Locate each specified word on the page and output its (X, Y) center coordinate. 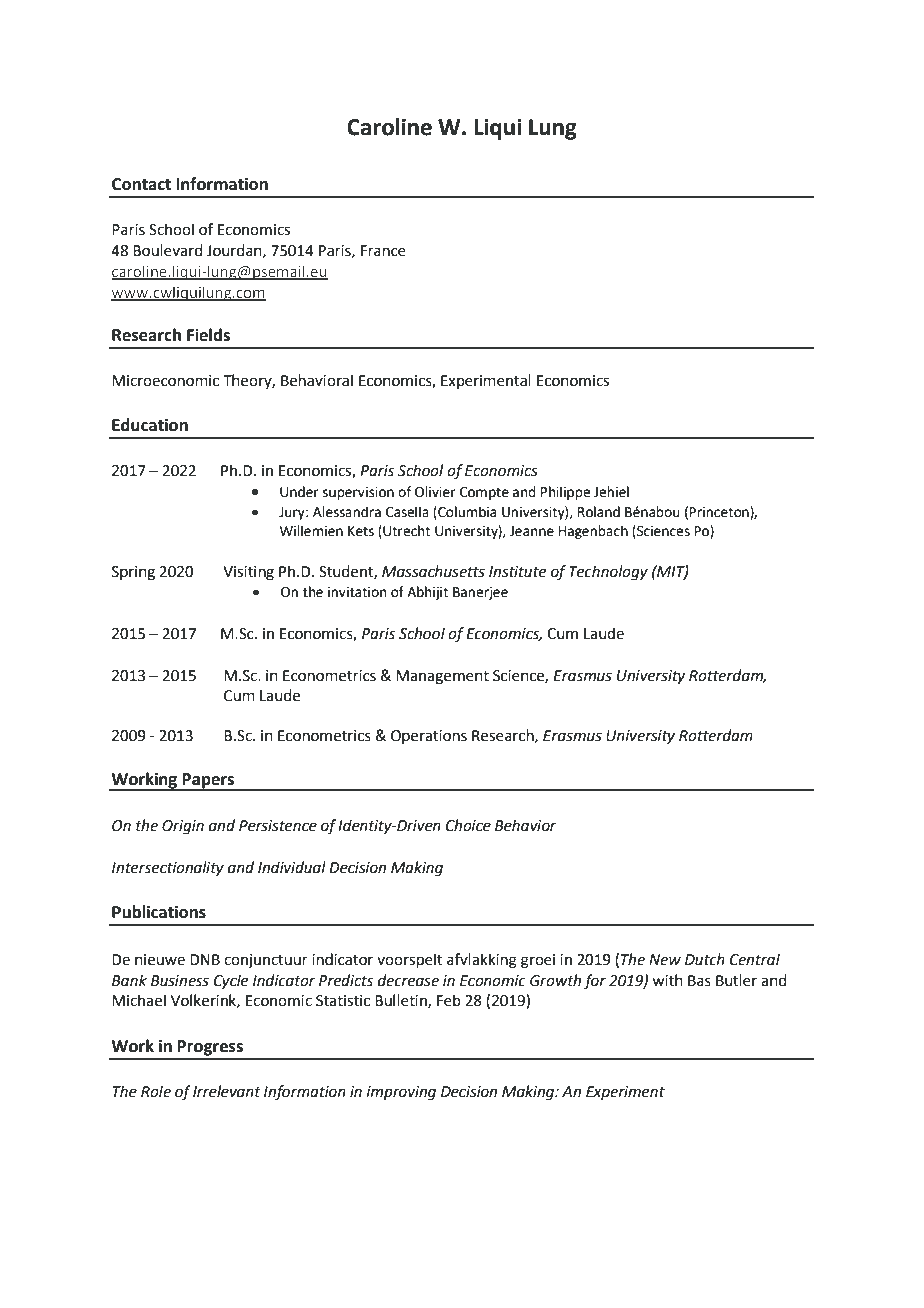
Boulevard (168, 250)
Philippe (565, 493)
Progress (210, 1048)
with (667, 980)
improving (401, 1093)
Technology (608, 573)
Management (442, 677)
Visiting (248, 573)
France (383, 251)
